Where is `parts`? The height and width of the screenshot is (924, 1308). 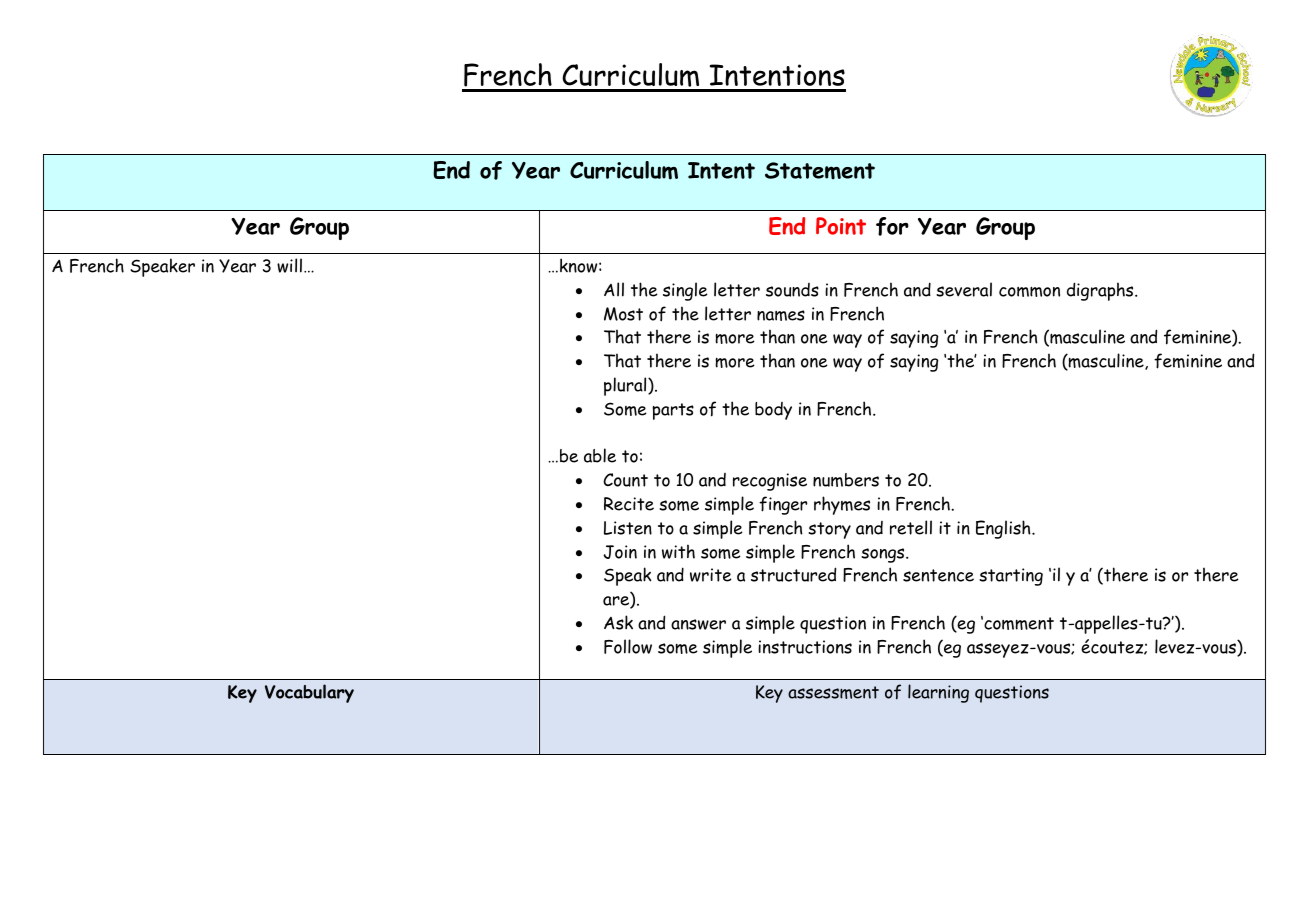
parts is located at coordinates (673, 411).
